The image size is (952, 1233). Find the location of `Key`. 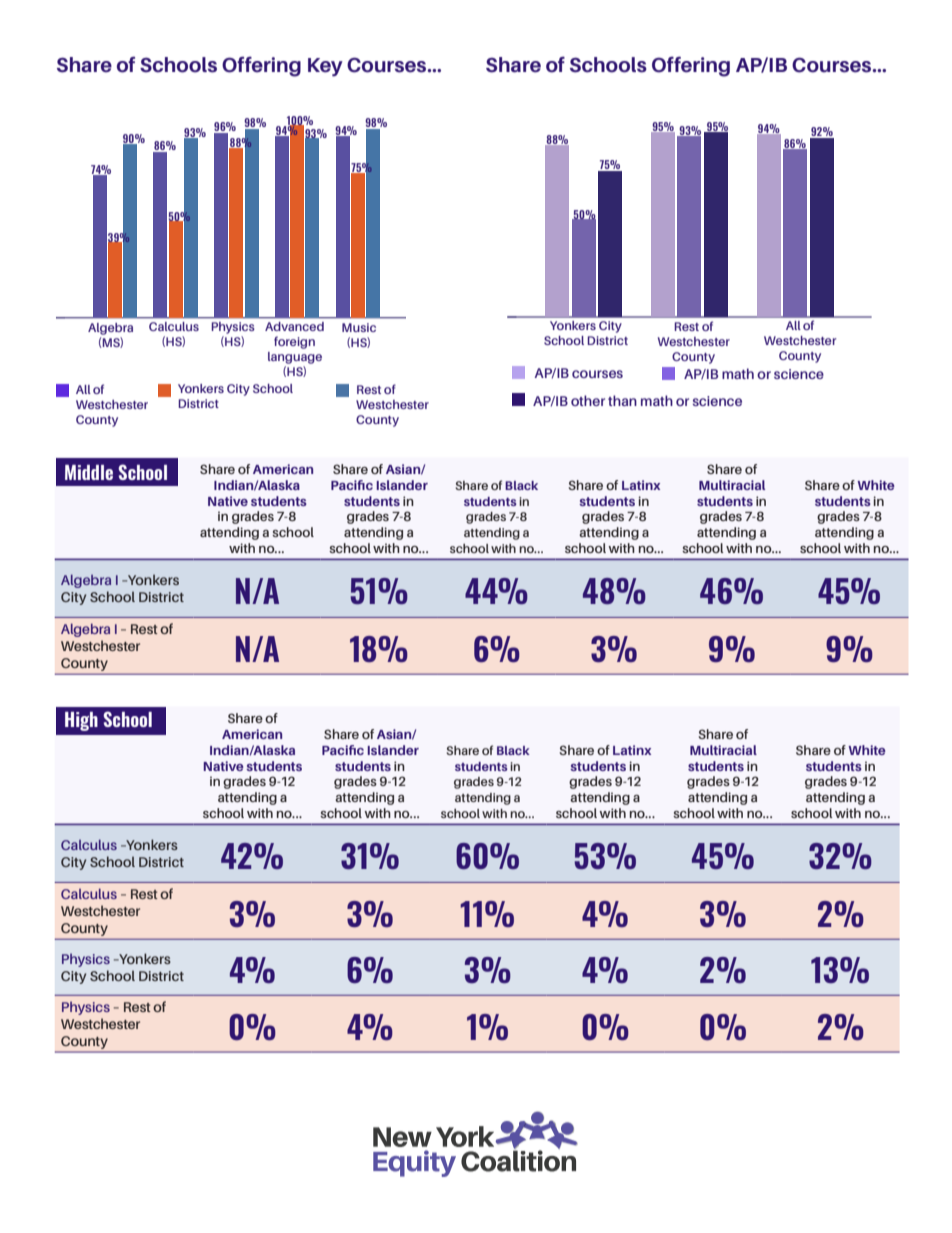

Key is located at coordinates (325, 67).
